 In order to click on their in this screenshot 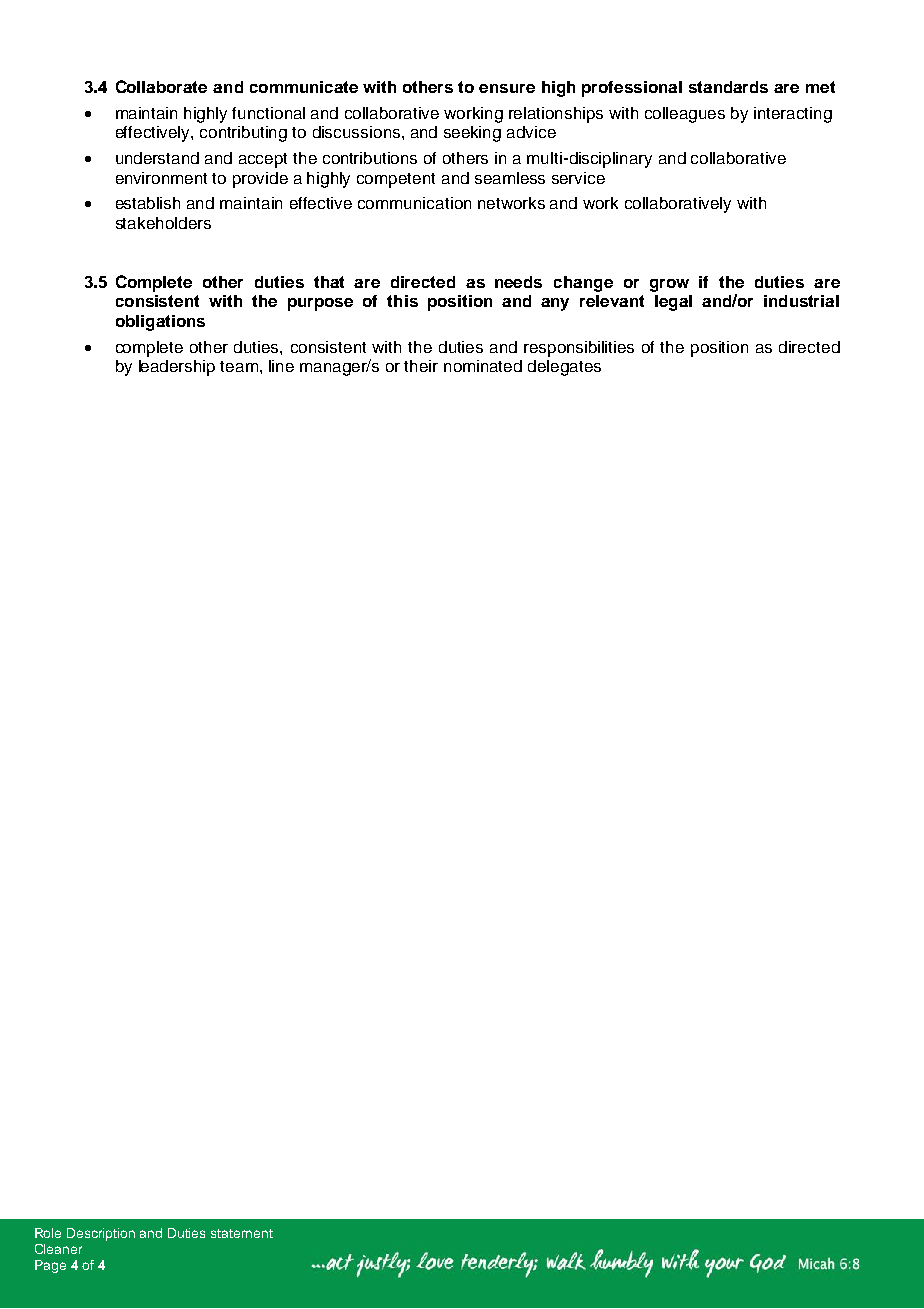, I will do `click(421, 366)`.
